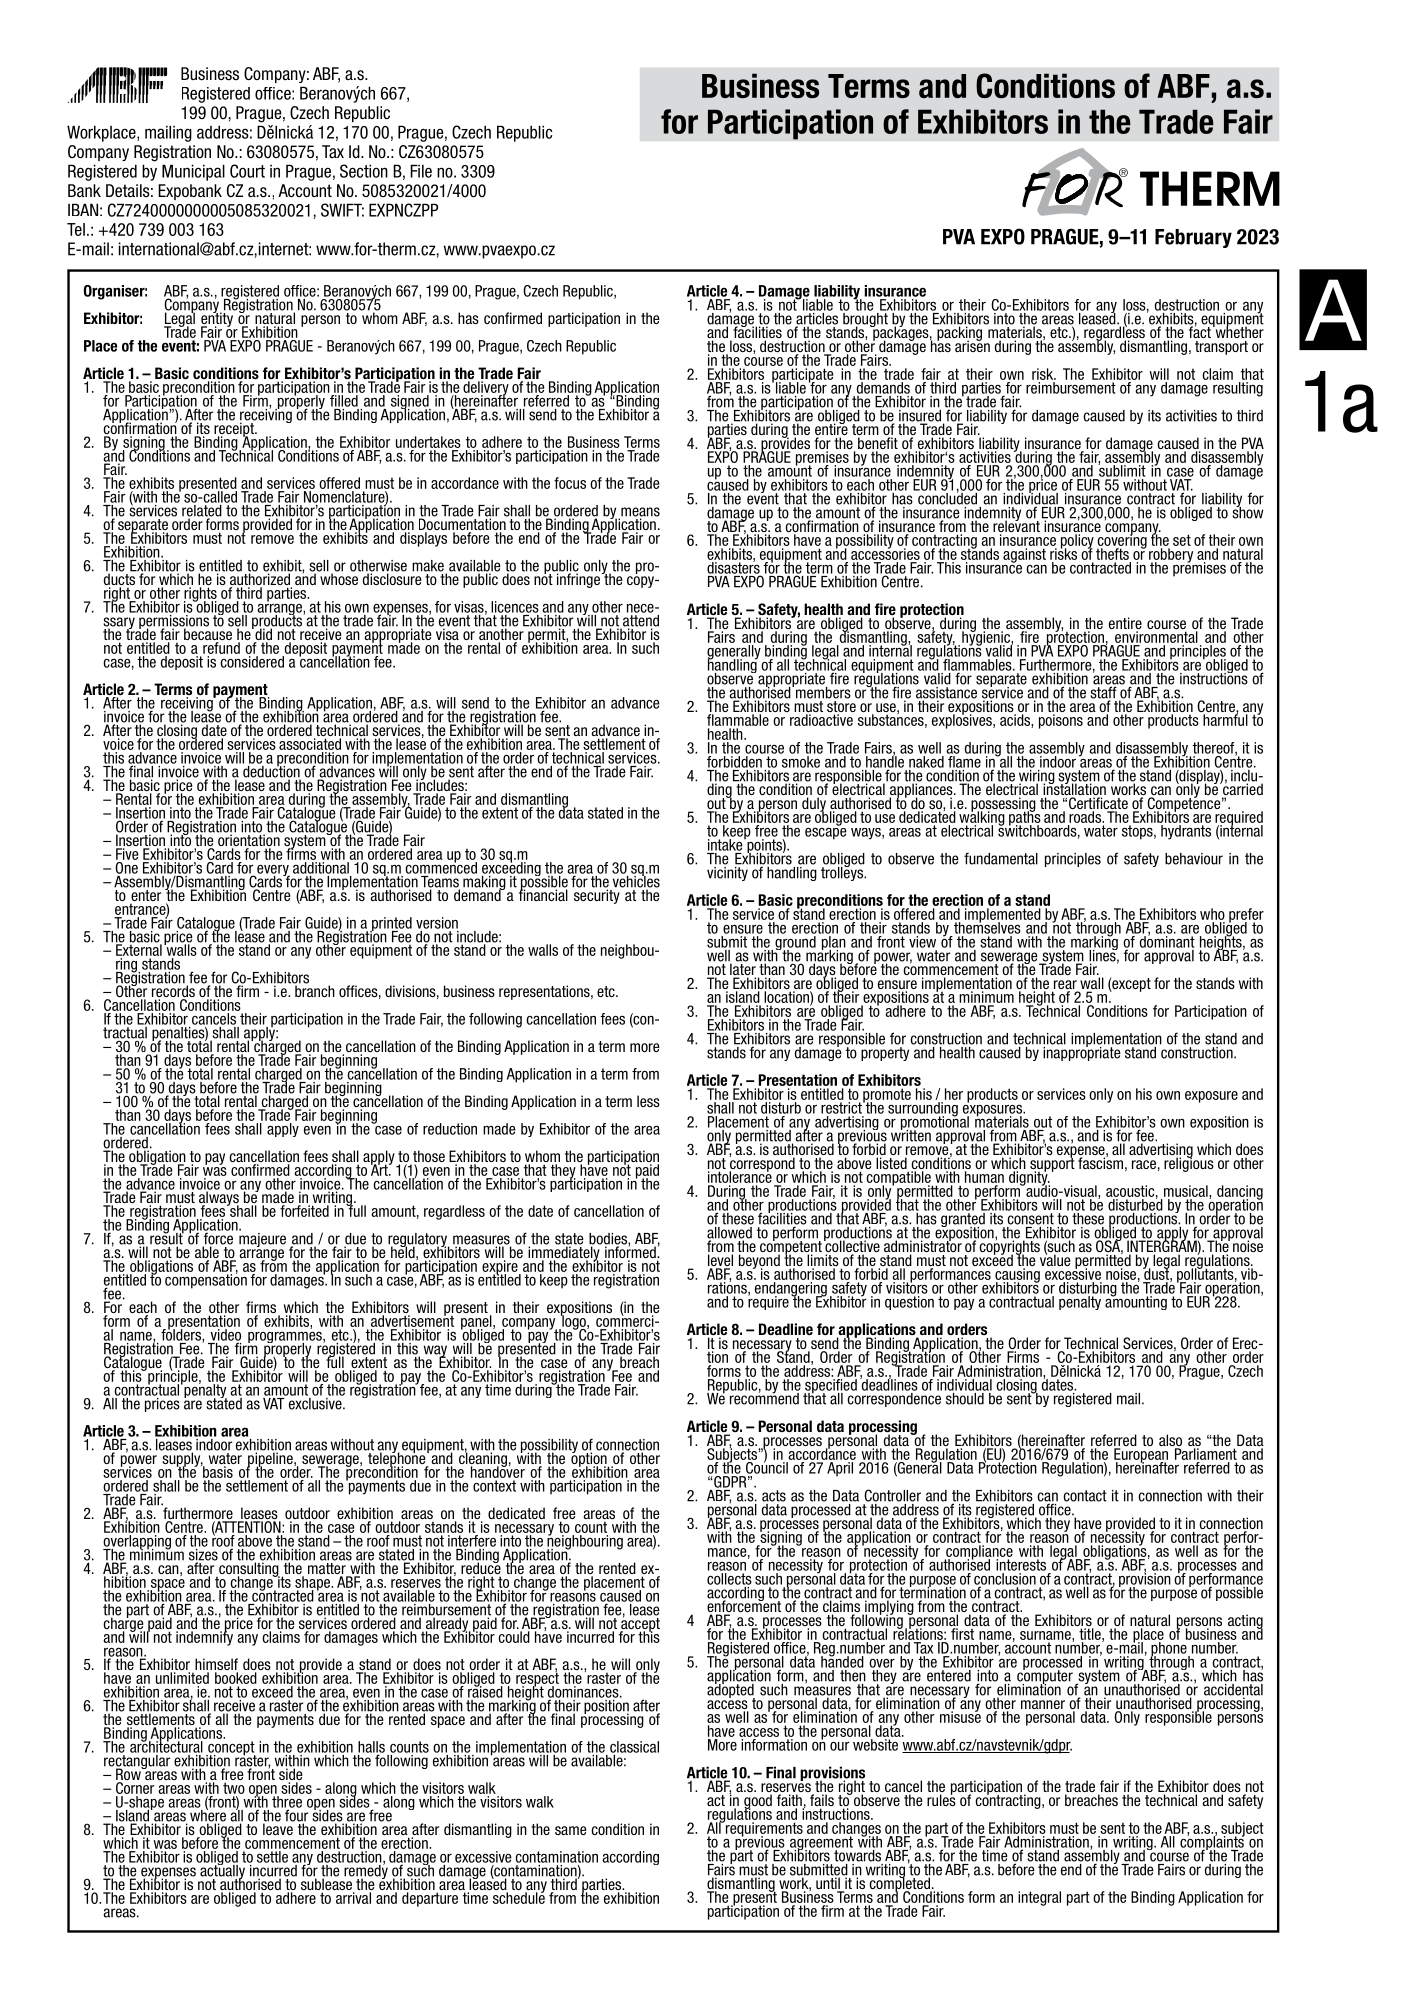 The image size is (1414, 2000). What do you see at coordinates (216, 1665) in the page?
I see `himself` at bounding box center [216, 1665].
